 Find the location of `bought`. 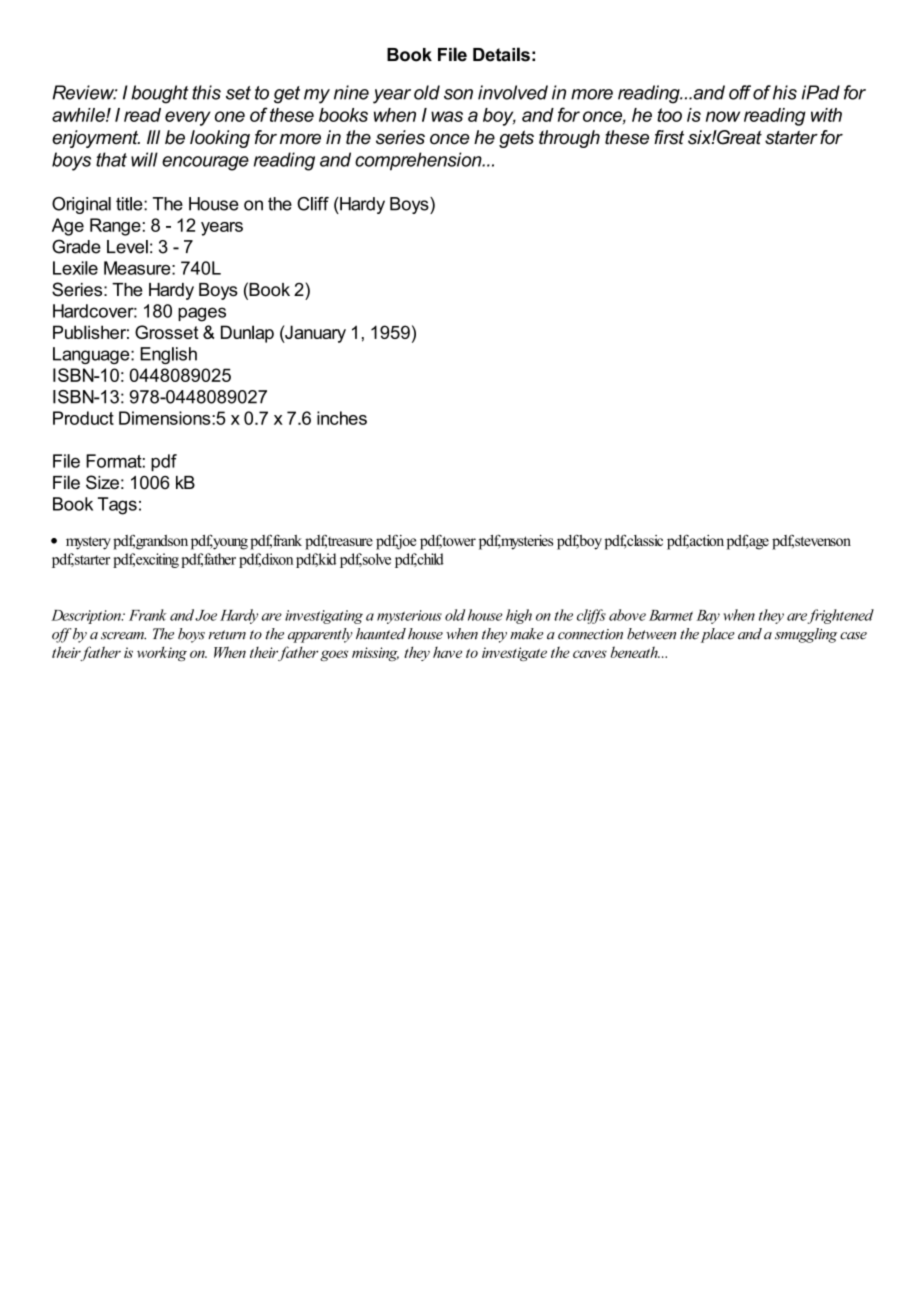

bought is located at coordinates (160, 94).
